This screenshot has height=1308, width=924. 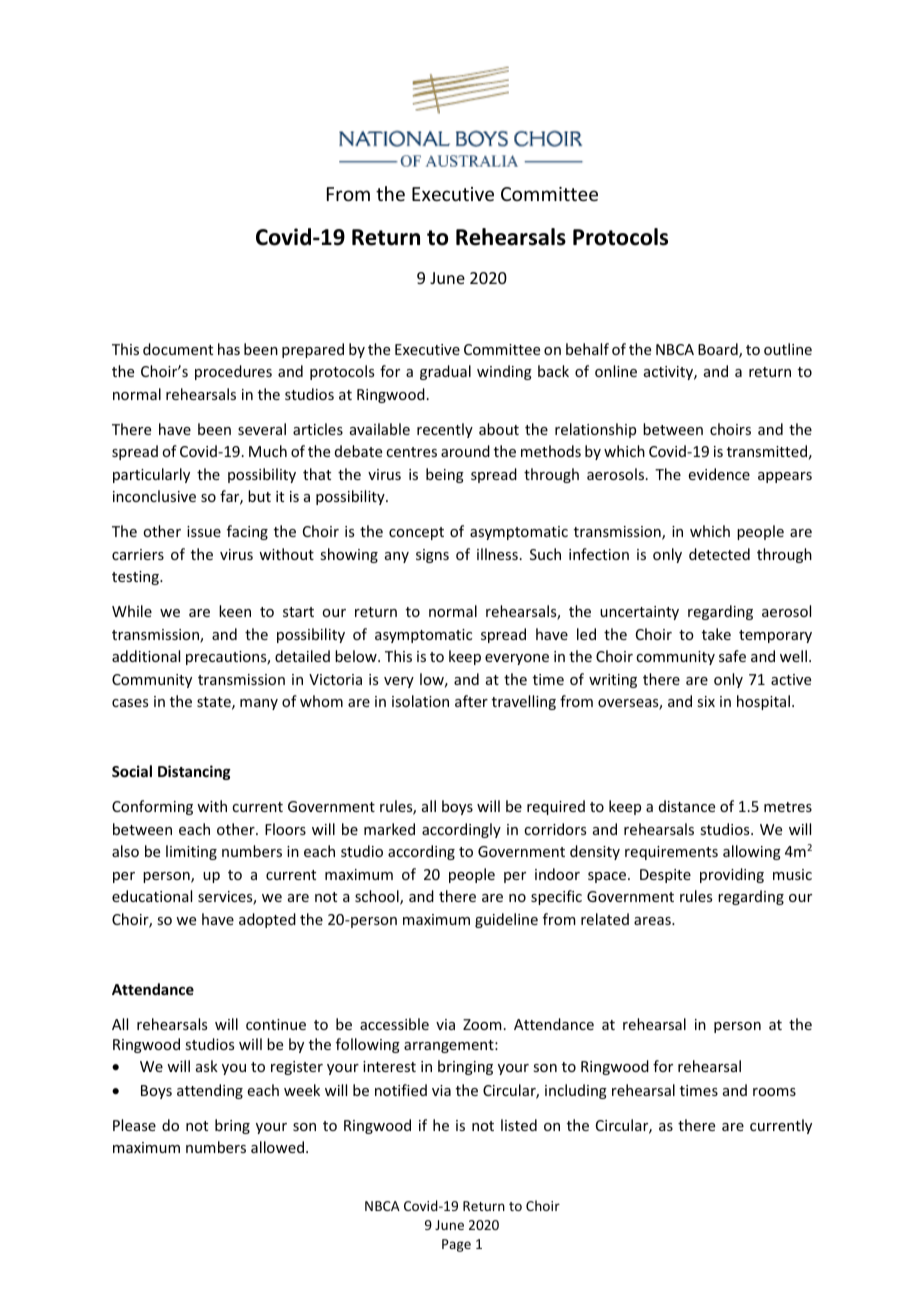 I want to click on Zoom, so click(x=482, y=1024).
